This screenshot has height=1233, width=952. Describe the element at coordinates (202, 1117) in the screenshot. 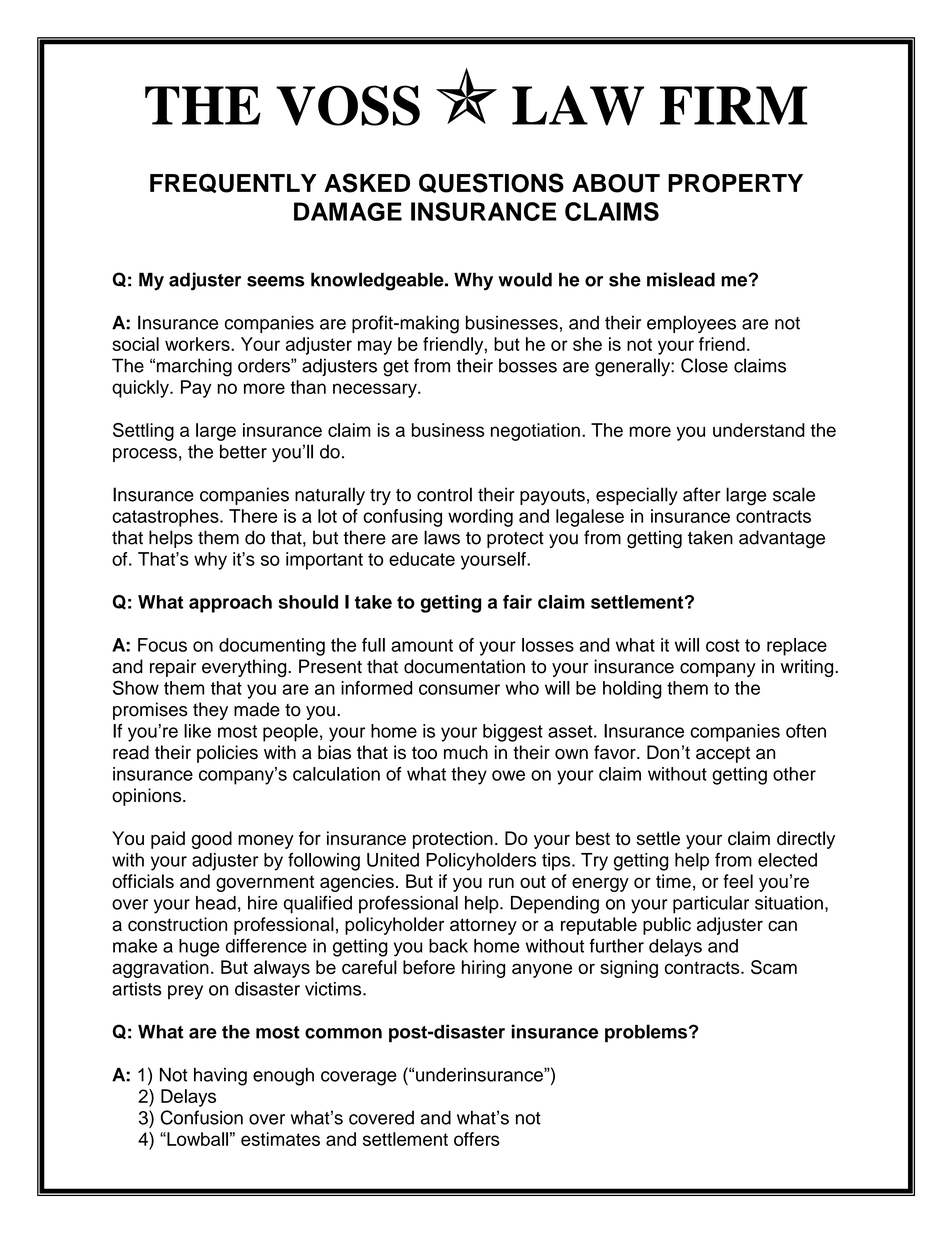

I see `Confusion` at that location.
